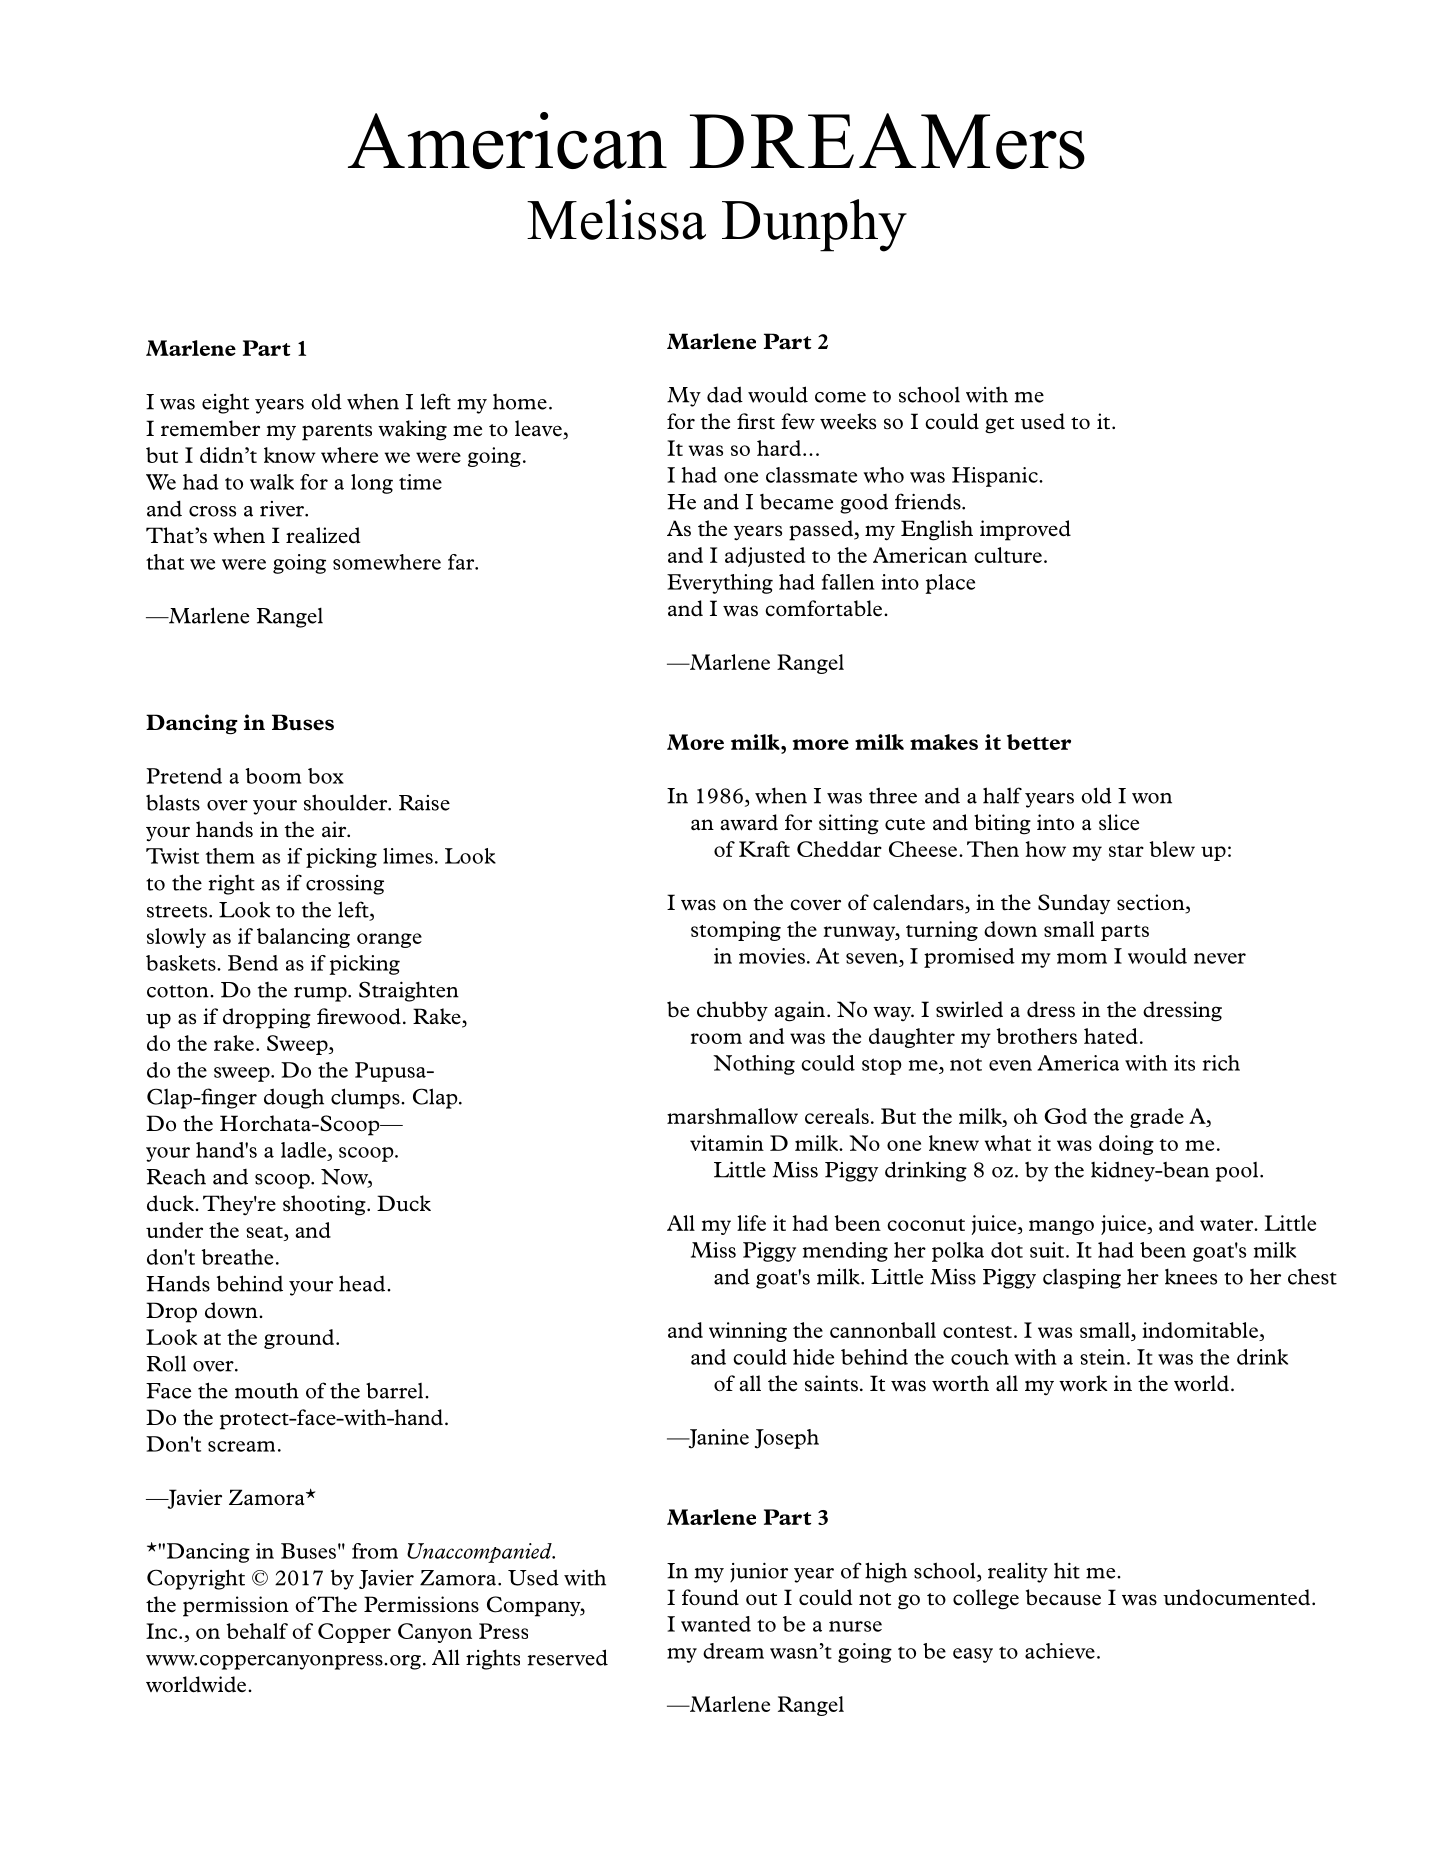 The width and height of the image is (1433, 1855). What do you see at coordinates (326, 776) in the image?
I see `box` at bounding box center [326, 776].
